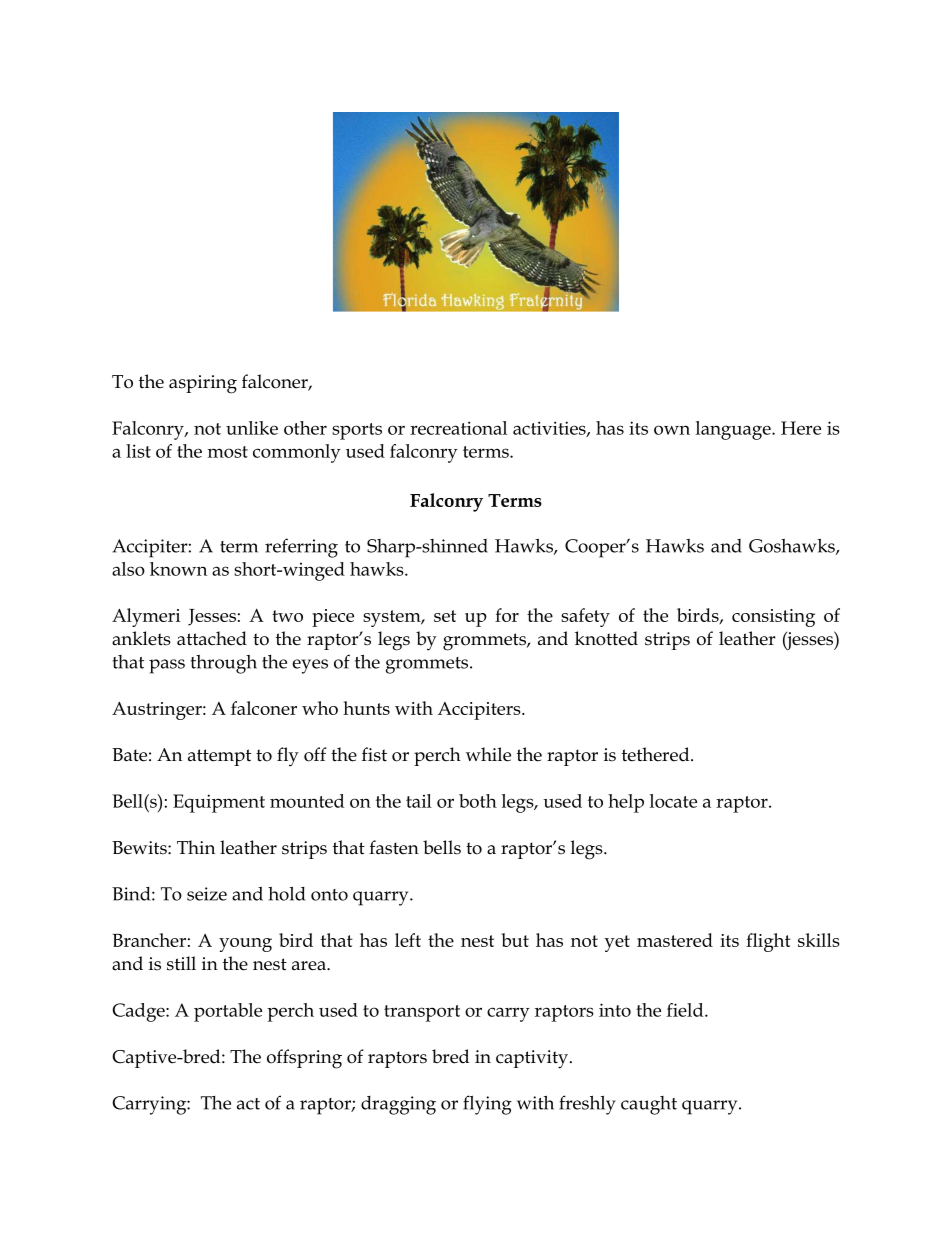 The width and height of the image is (952, 1233). I want to click on for, so click(507, 615).
